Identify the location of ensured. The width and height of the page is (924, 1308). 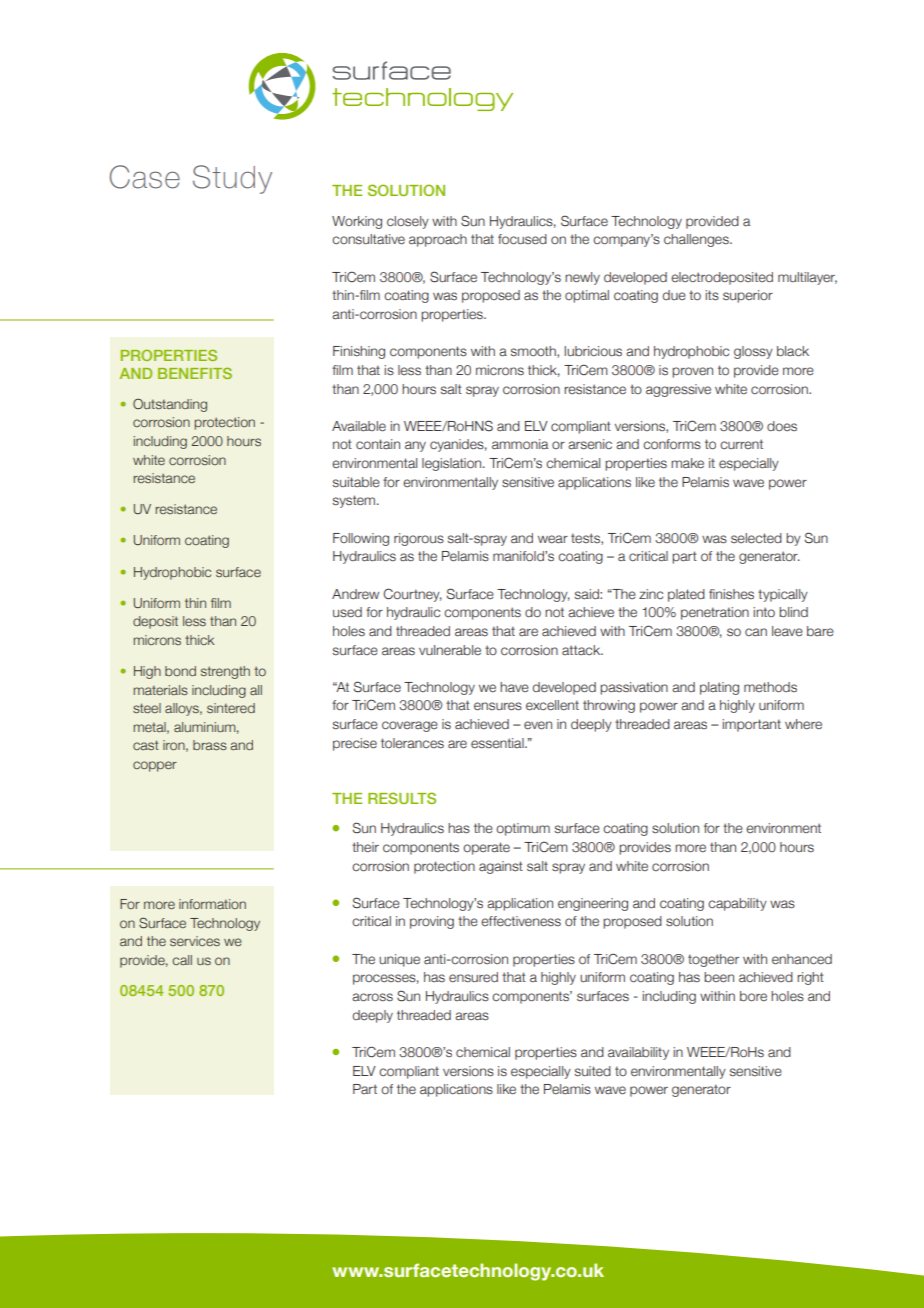
(473, 977).
